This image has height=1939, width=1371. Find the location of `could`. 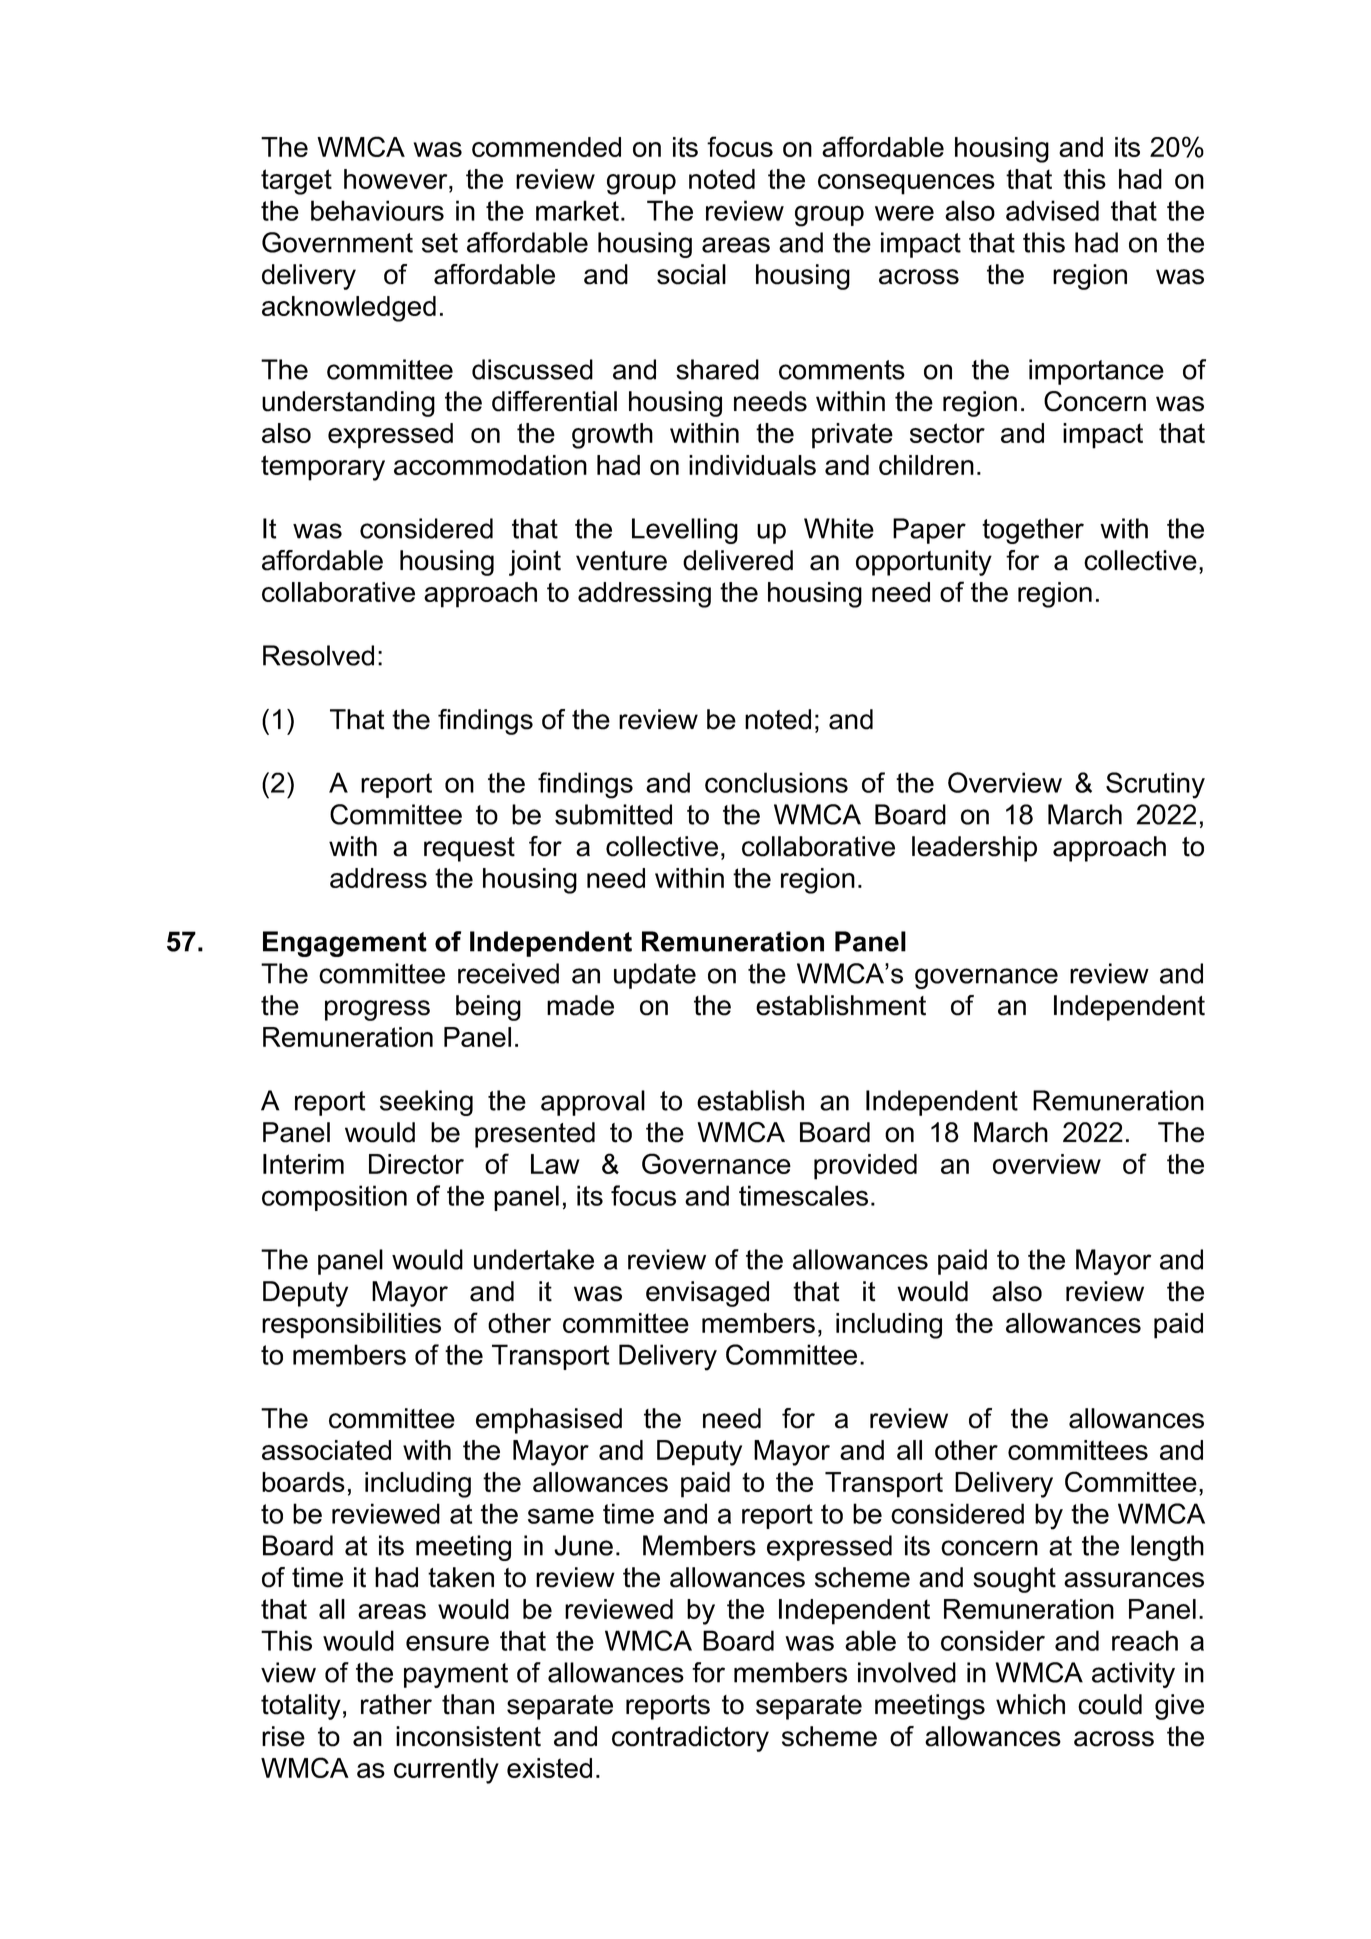

could is located at coordinates (1110, 1704).
